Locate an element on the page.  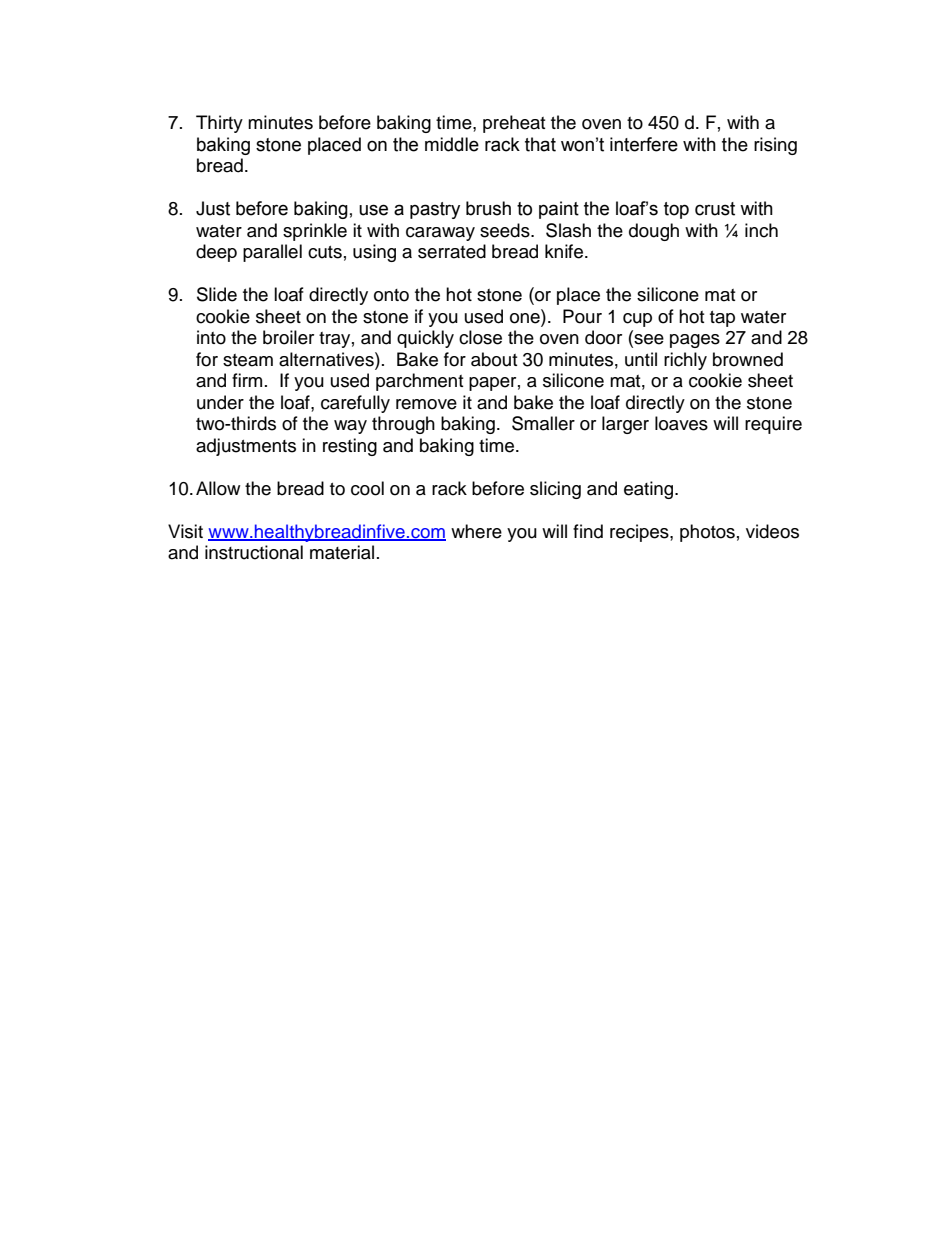
under is located at coordinates (220, 402).
